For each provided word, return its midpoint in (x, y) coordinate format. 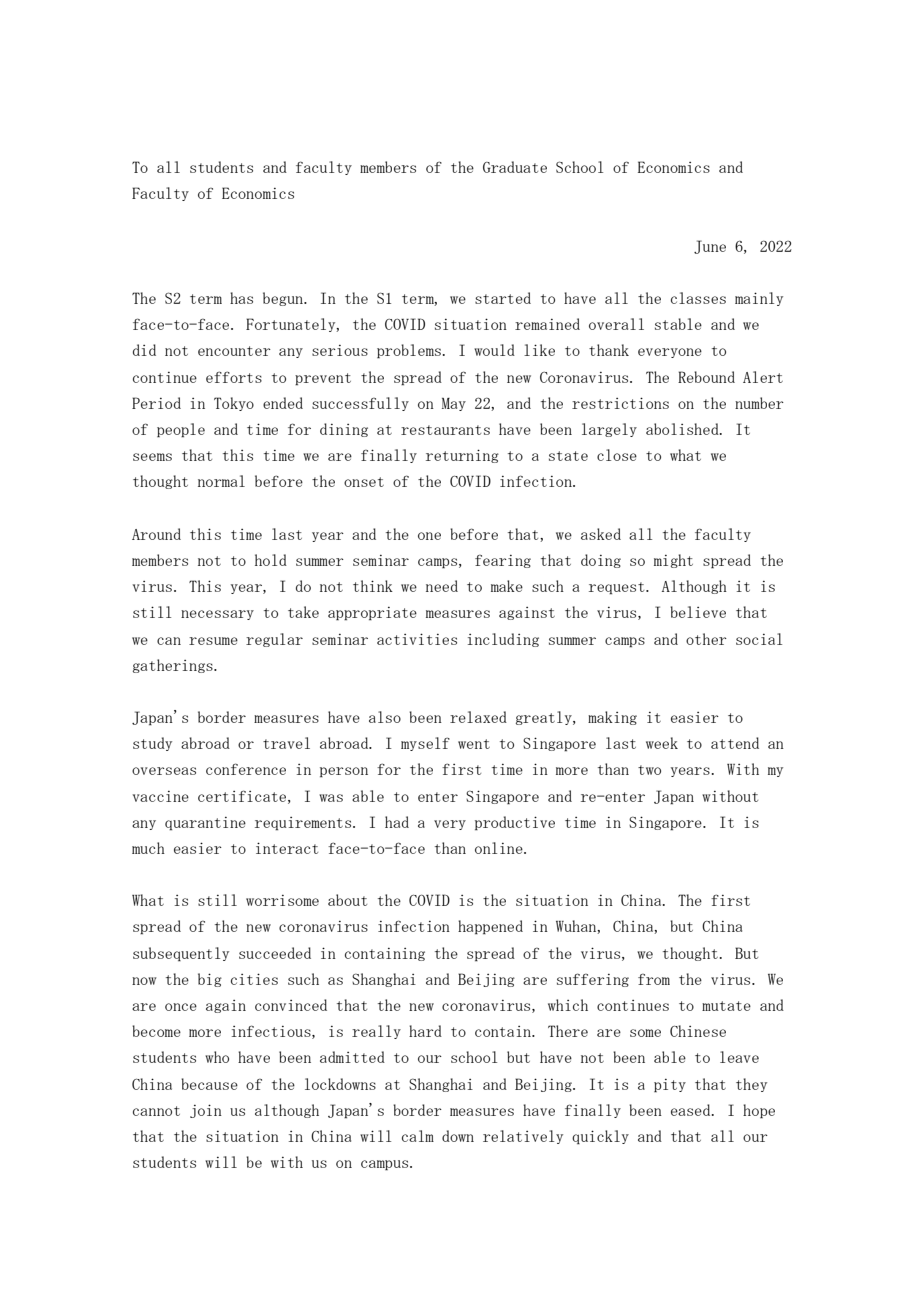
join (206, 1111)
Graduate (515, 167)
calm (418, 1136)
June (710, 247)
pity (670, 1086)
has (241, 298)
